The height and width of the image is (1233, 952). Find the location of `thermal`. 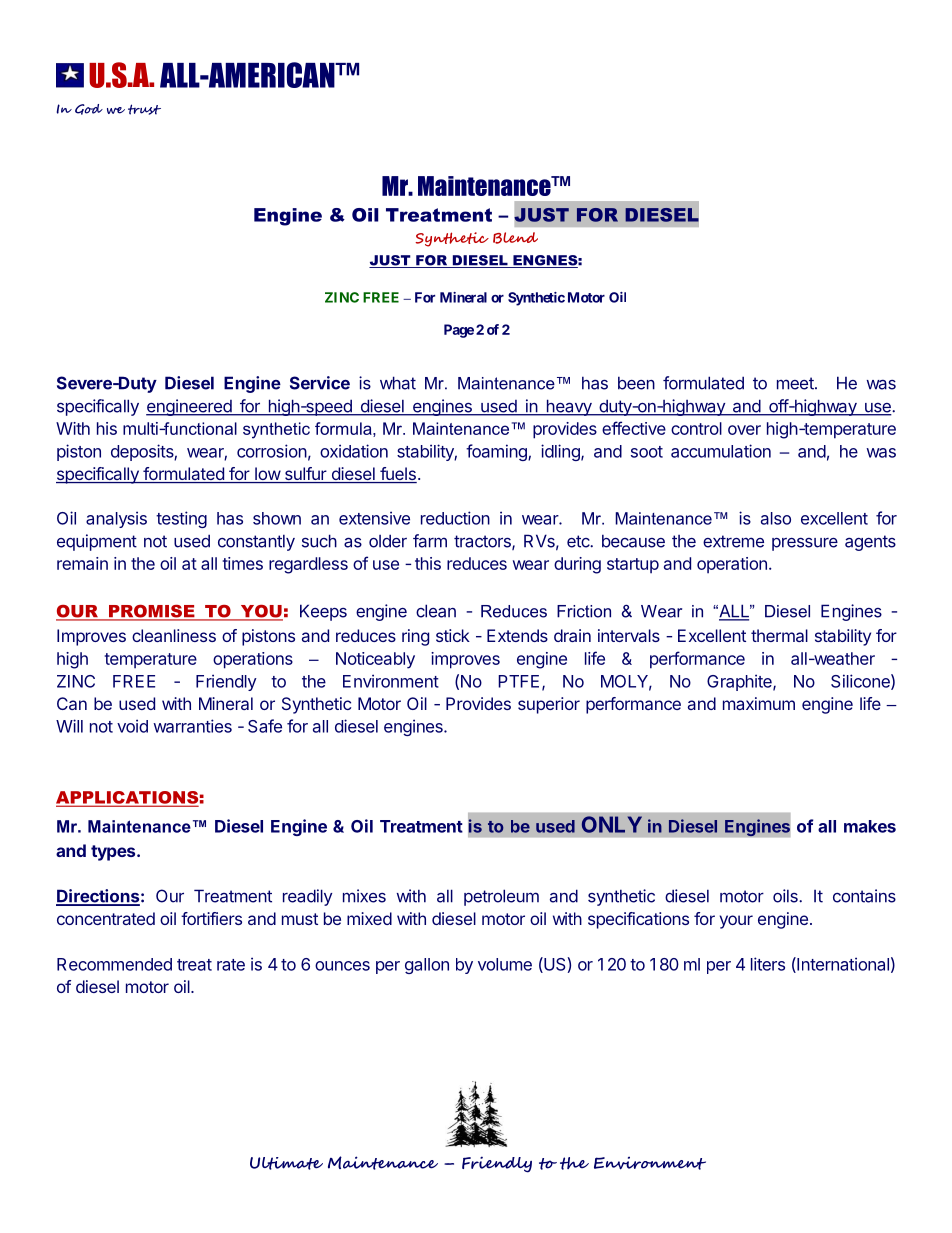

thermal is located at coordinates (779, 635).
